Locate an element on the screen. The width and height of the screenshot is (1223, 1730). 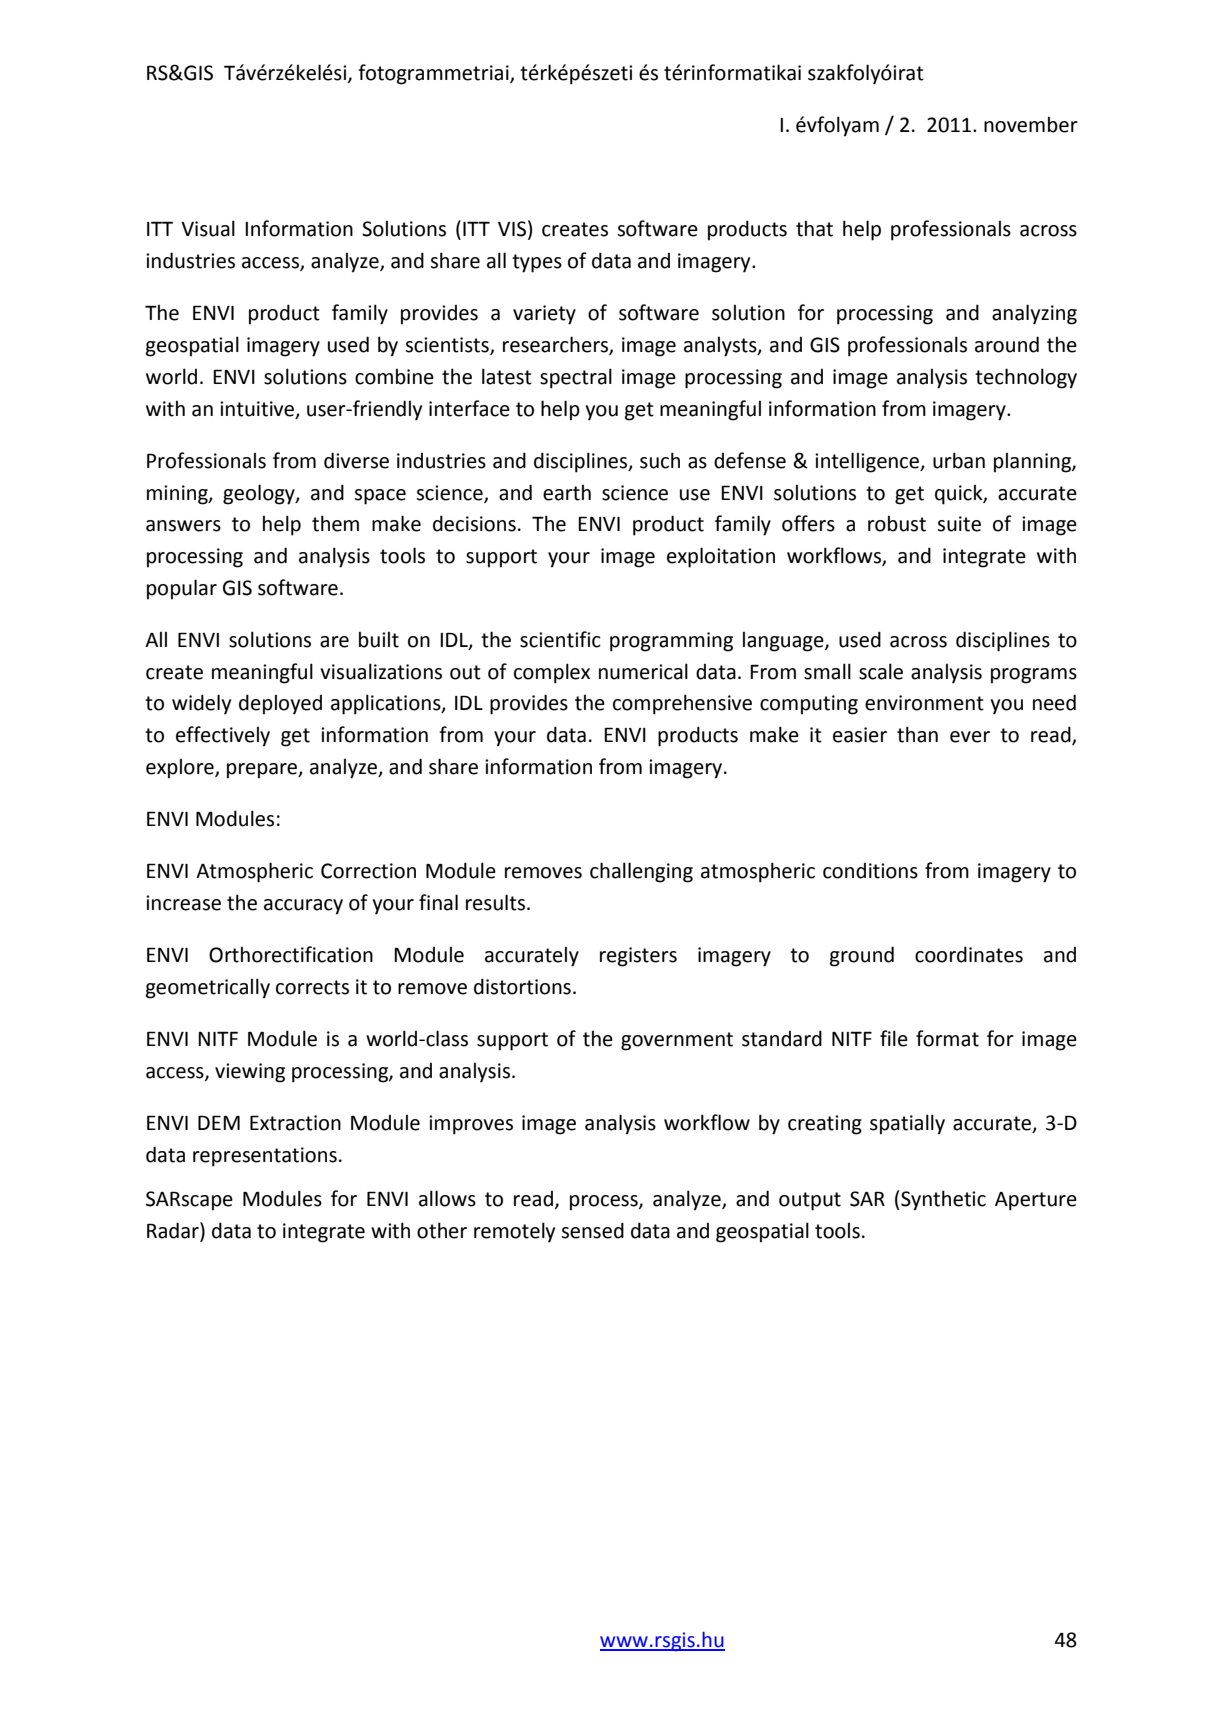
comprehensive is located at coordinates (682, 704).
